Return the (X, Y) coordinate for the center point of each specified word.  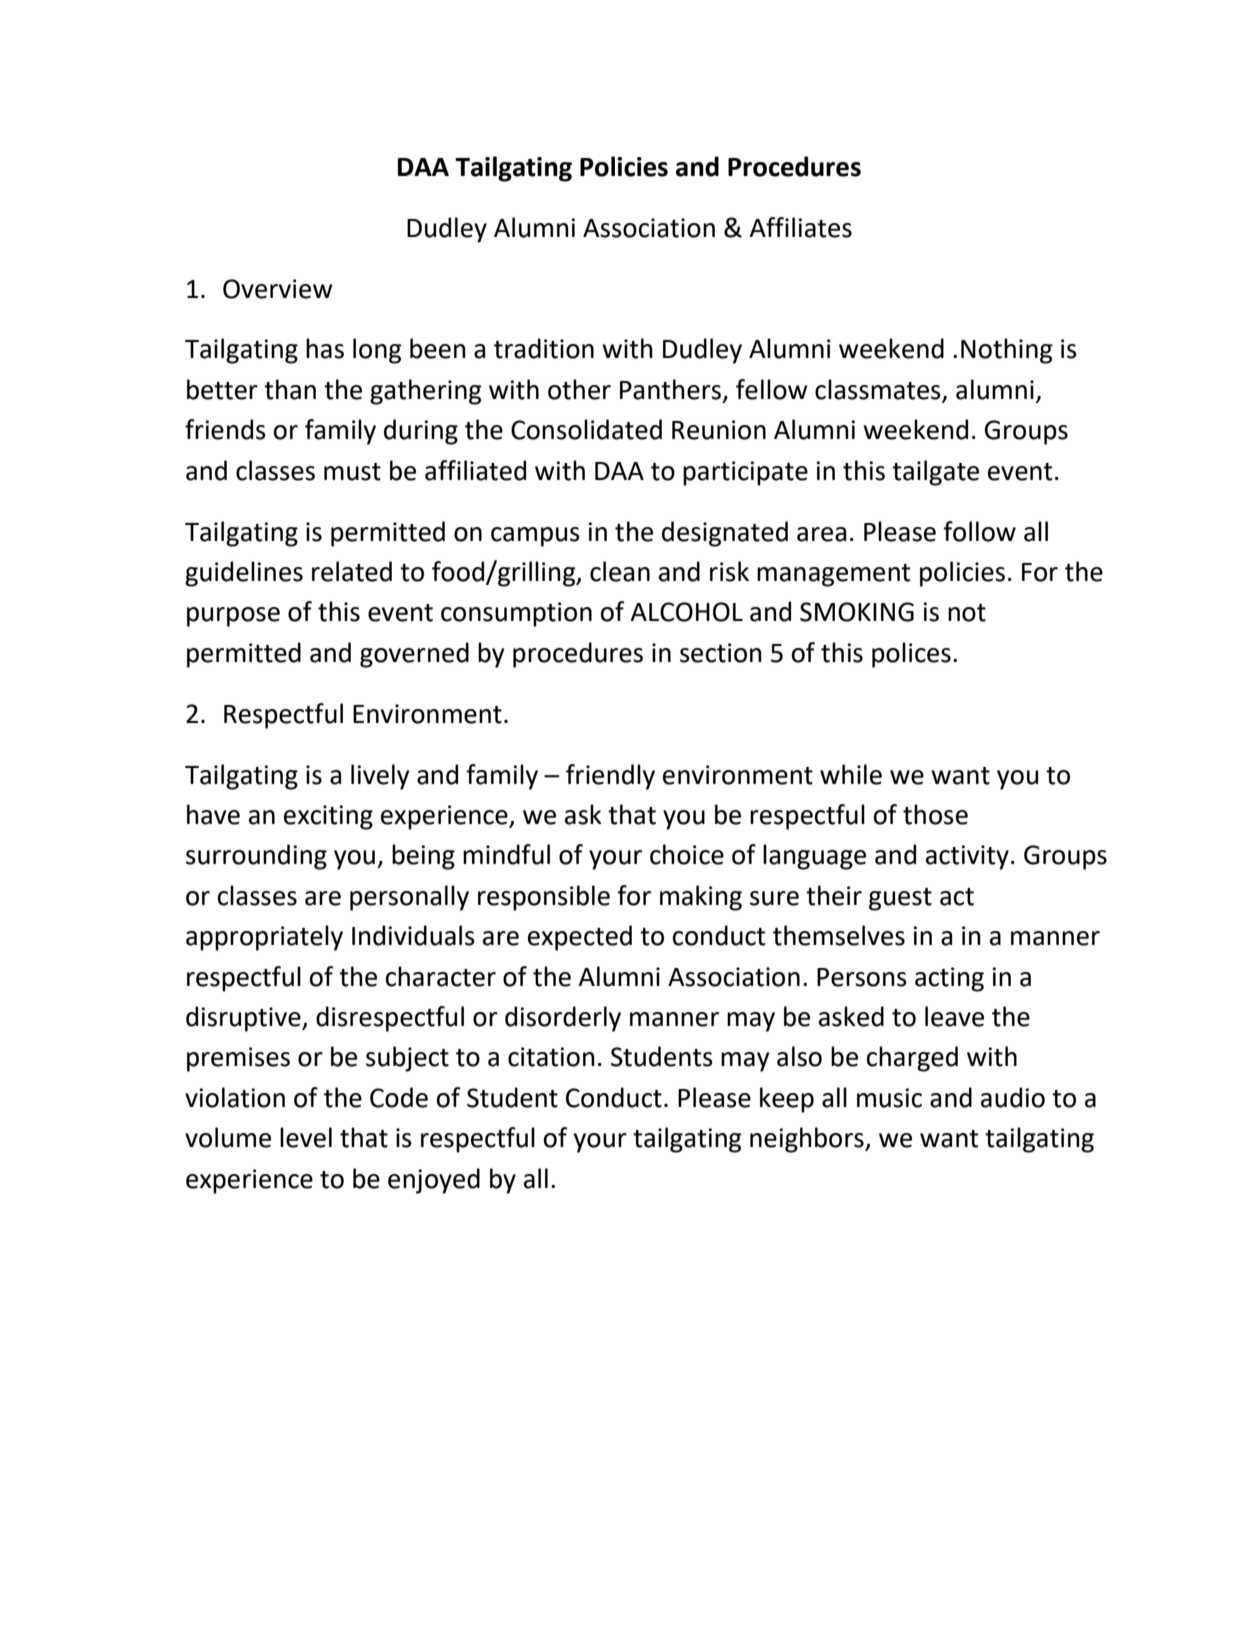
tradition (544, 348)
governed (414, 655)
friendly (610, 777)
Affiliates (800, 227)
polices (911, 655)
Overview (278, 289)
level (306, 1137)
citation (551, 1057)
